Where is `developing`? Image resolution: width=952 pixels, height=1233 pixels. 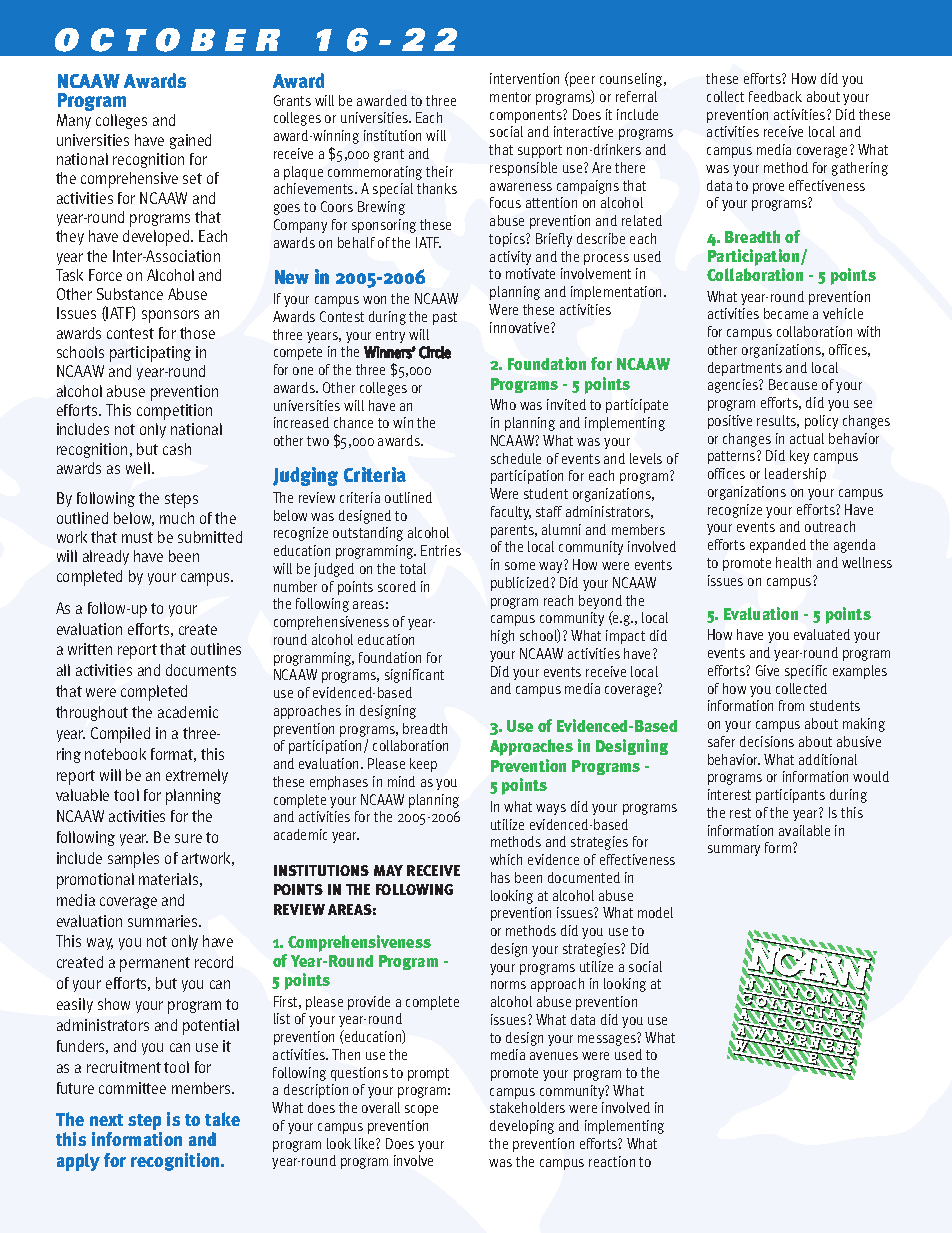 developing is located at coordinates (522, 1127).
